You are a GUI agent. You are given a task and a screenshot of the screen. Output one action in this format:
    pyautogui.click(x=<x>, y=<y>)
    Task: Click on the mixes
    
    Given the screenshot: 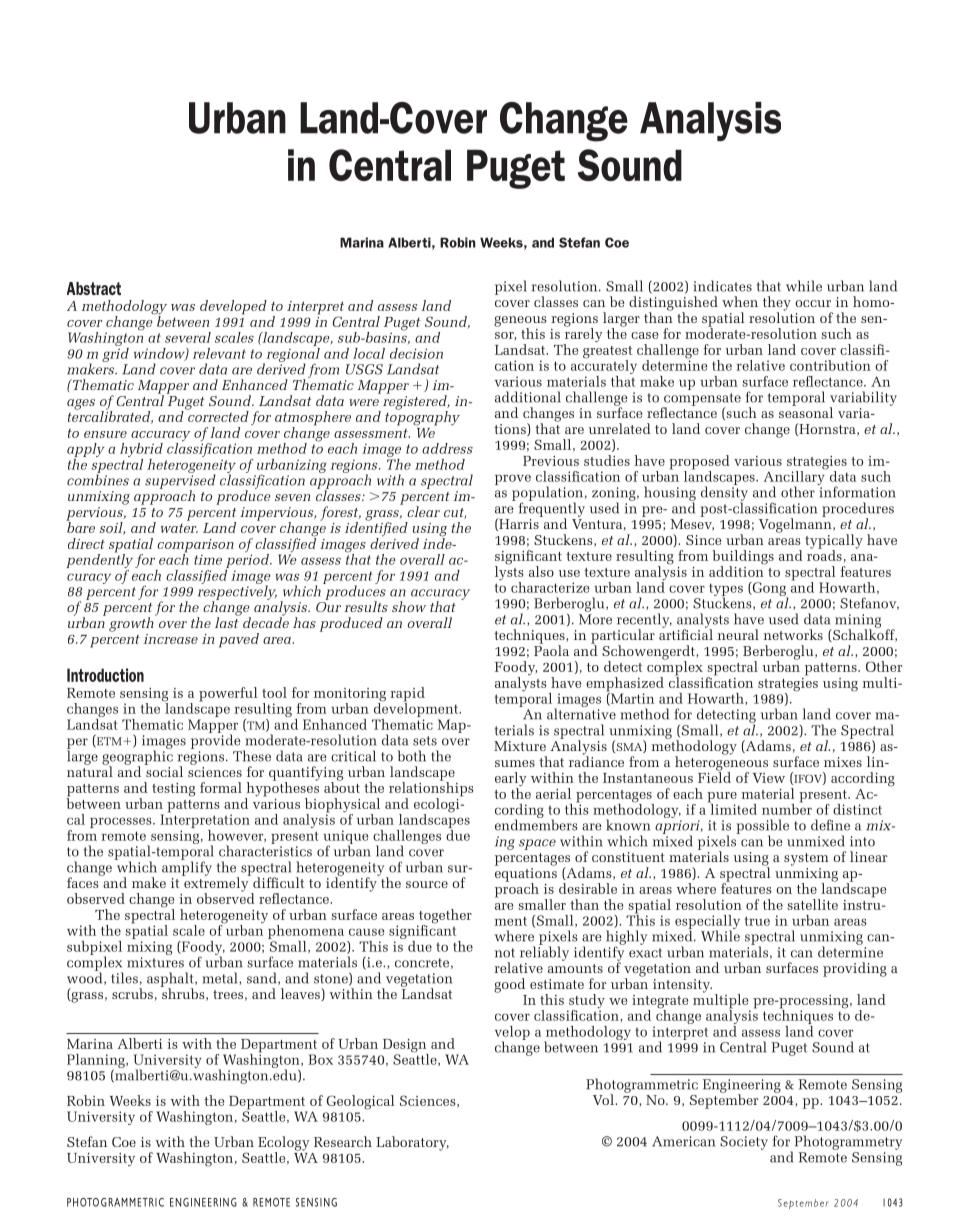 What is the action you would take?
    pyautogui.click(x=843, y=762)
